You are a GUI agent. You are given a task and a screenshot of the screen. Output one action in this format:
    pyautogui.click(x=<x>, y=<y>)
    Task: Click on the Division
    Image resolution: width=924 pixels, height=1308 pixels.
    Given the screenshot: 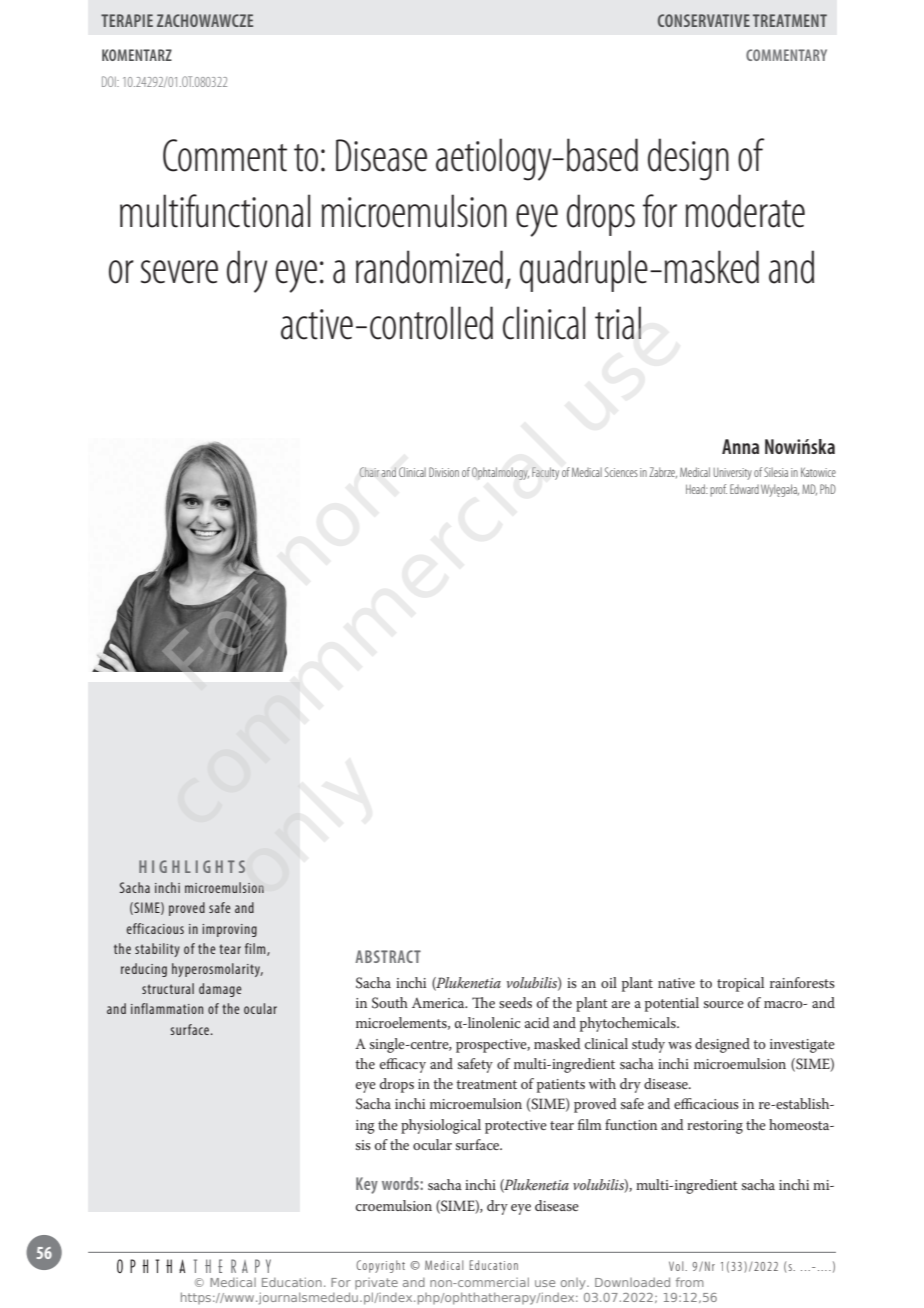 What is the action you would take?
    pyautogui.click(x=444, y=472)
